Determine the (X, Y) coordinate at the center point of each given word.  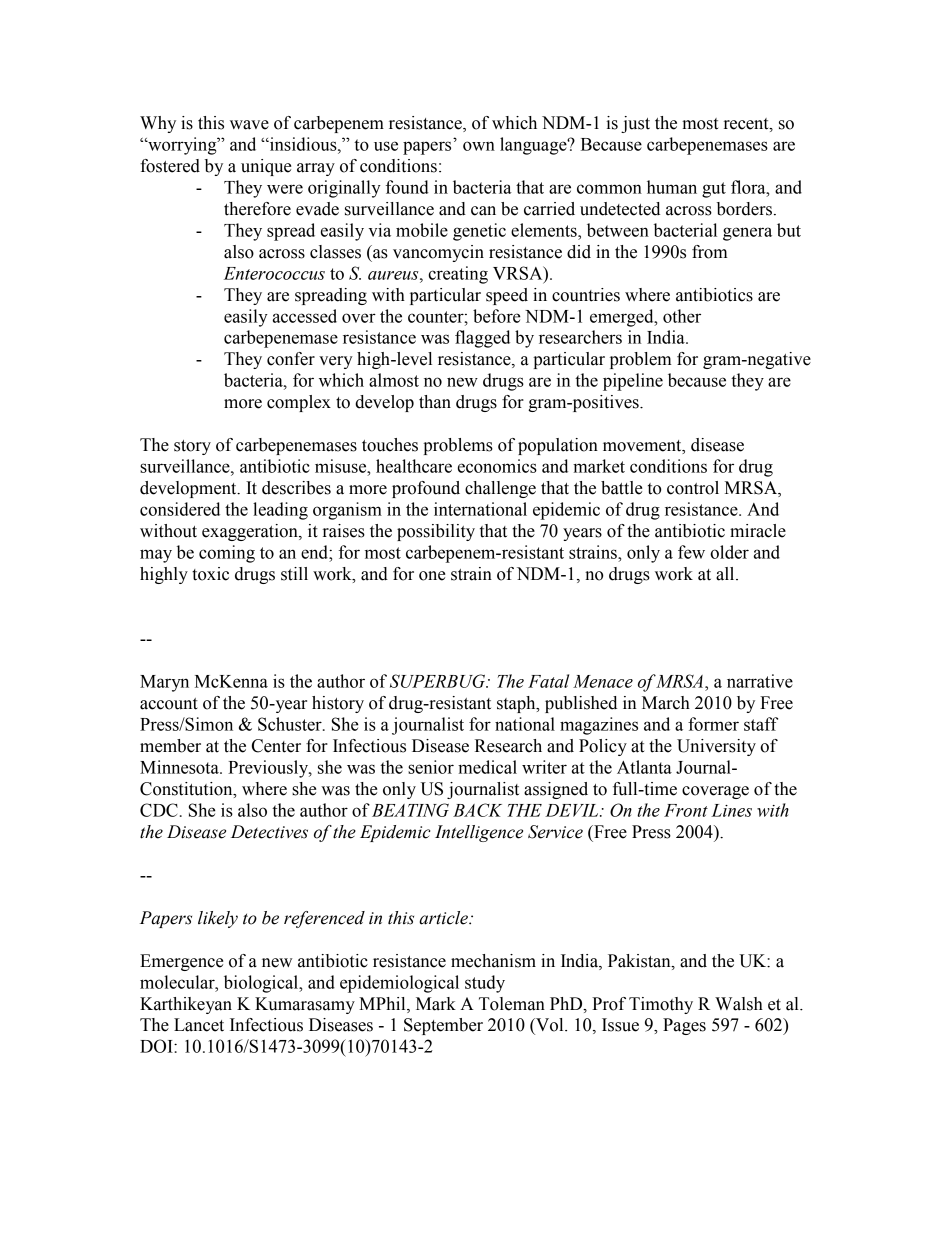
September (443, 1026)
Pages (684, 1026)
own (479, 146)
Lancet (199, 1025)
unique (266, 167)
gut (714, 190)
